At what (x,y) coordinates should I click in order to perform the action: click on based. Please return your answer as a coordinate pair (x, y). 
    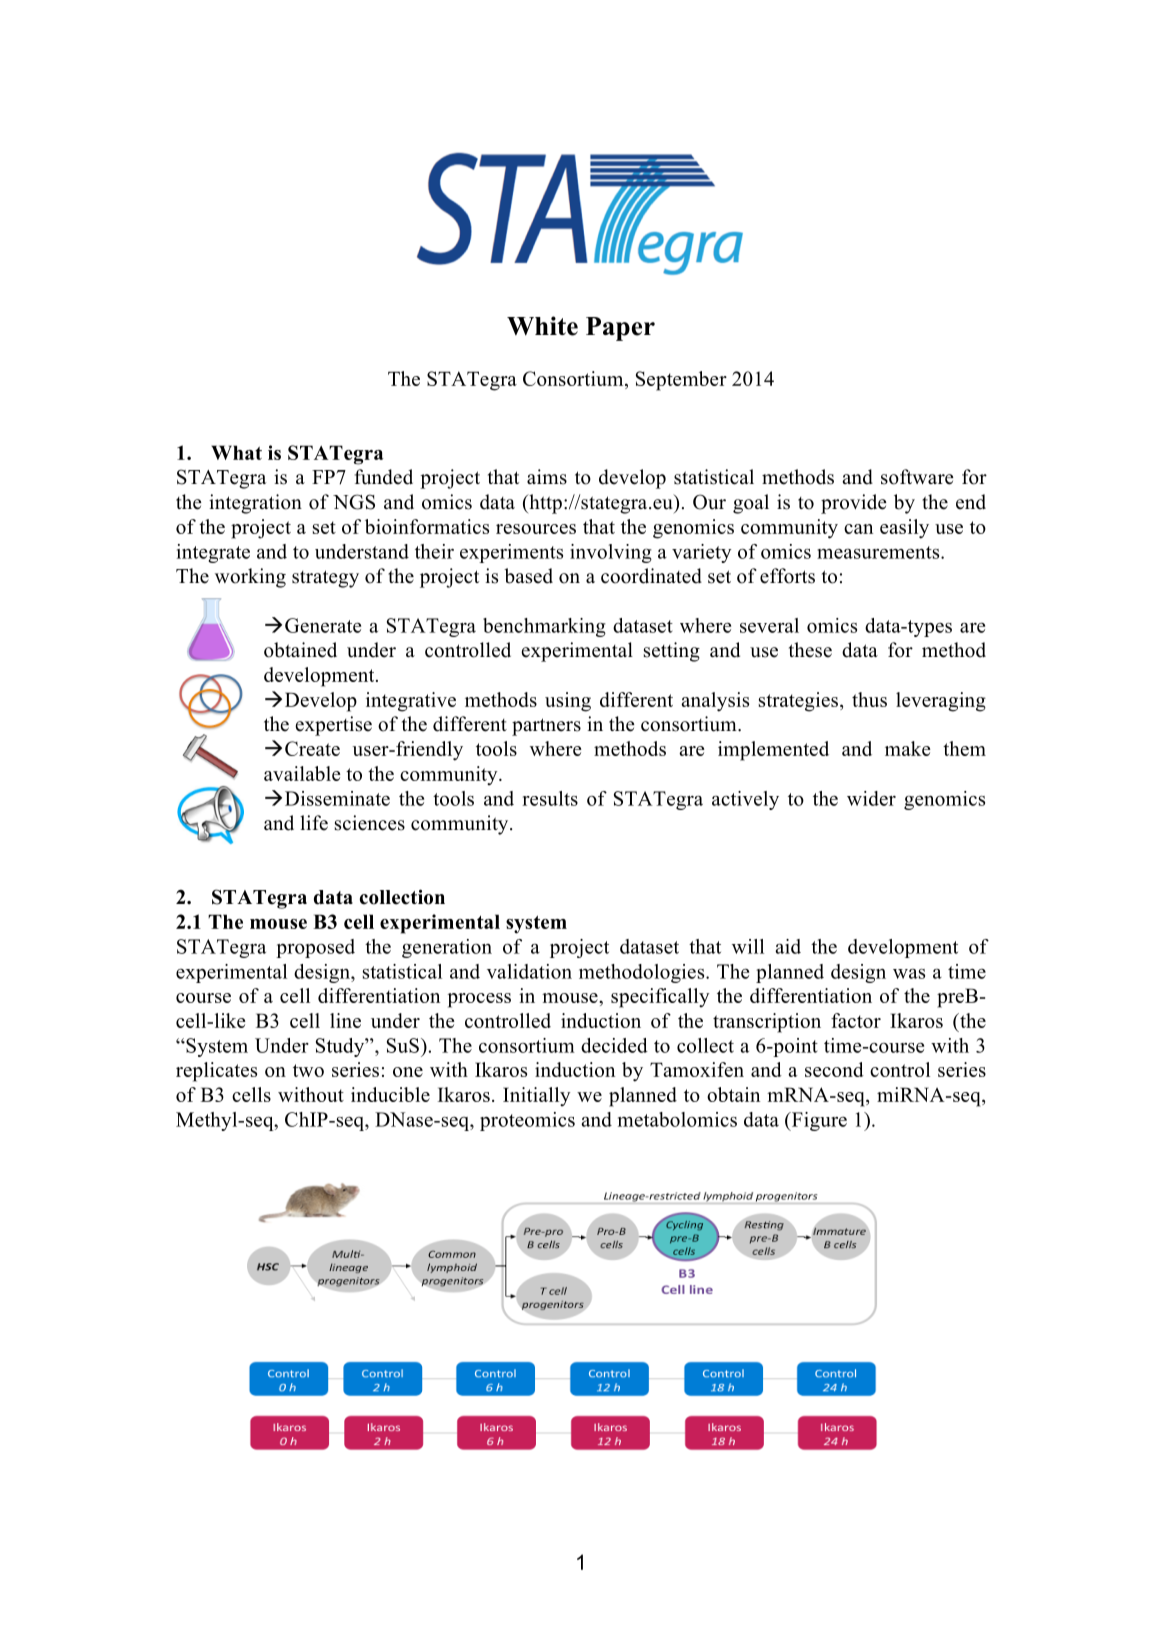
    Looking at the image, I should click on (528, 576).
